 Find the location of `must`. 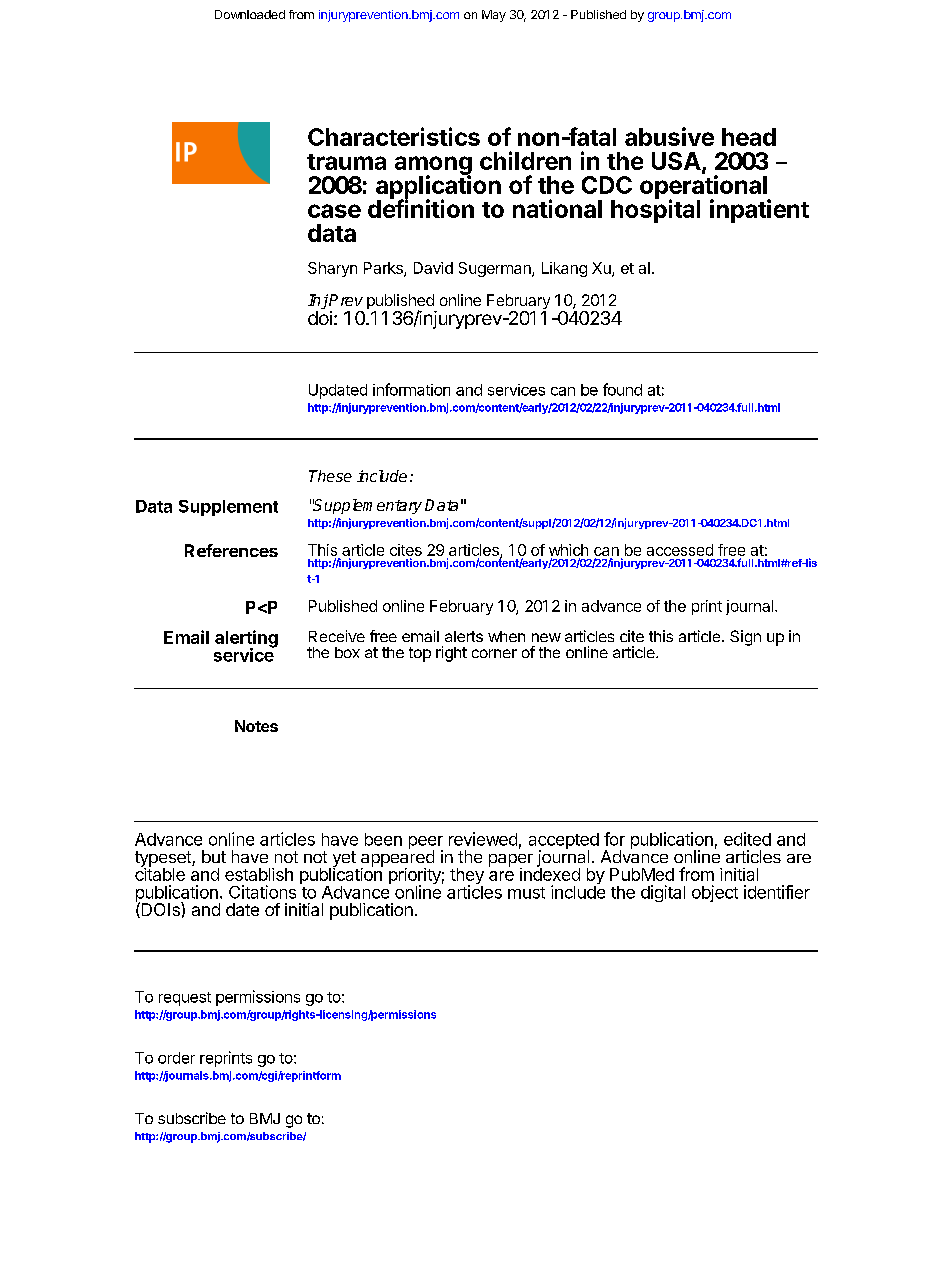

must is located at coordinates (526, 893).
